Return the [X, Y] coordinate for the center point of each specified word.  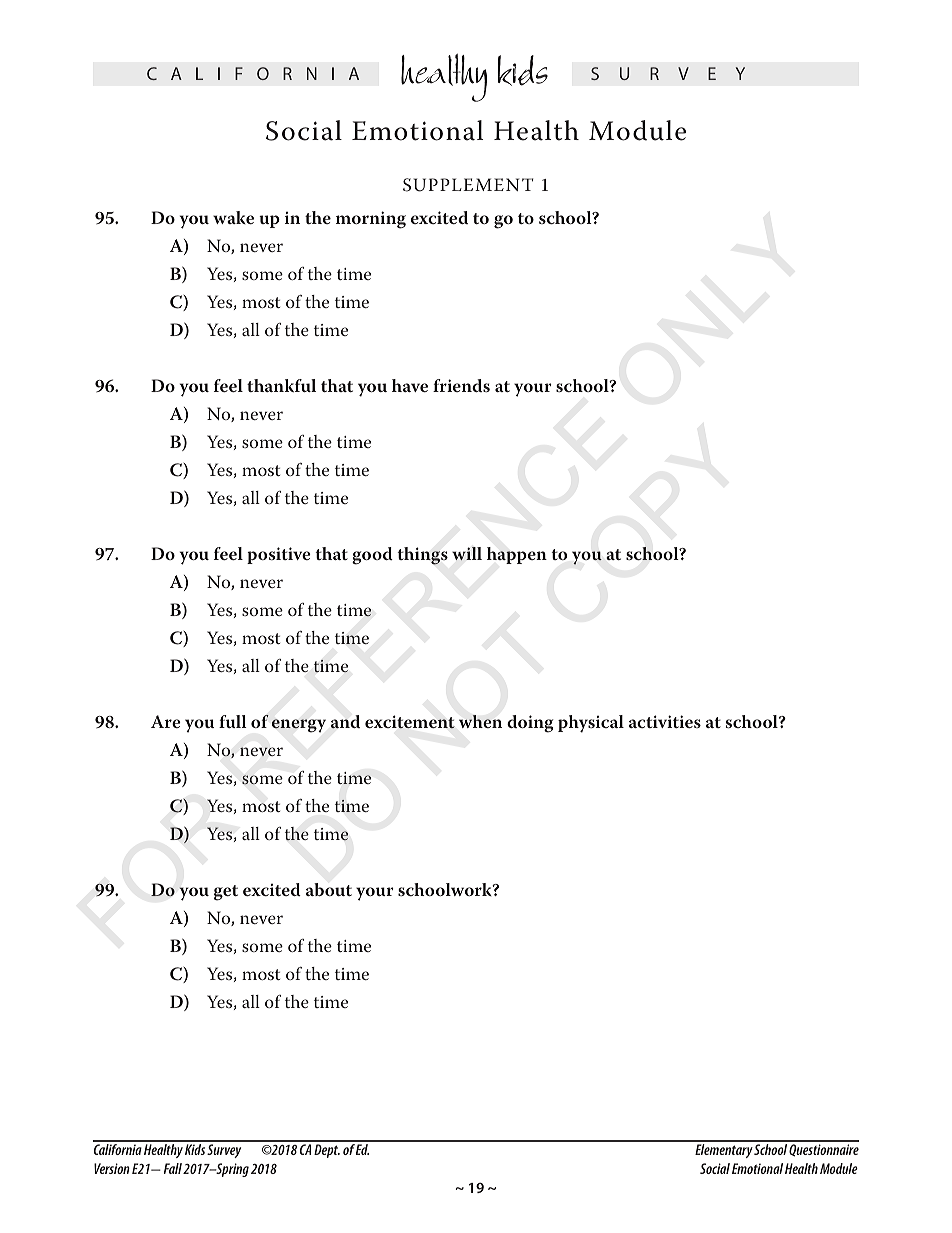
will [467, 554]
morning [371, 220]
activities [665, 721]
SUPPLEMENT [468, 185]
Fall [173, 1168]
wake [233, 217]
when [480, 721]
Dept [327, 1151]
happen [517, 555]
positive [279, 555]
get [226, 893]
